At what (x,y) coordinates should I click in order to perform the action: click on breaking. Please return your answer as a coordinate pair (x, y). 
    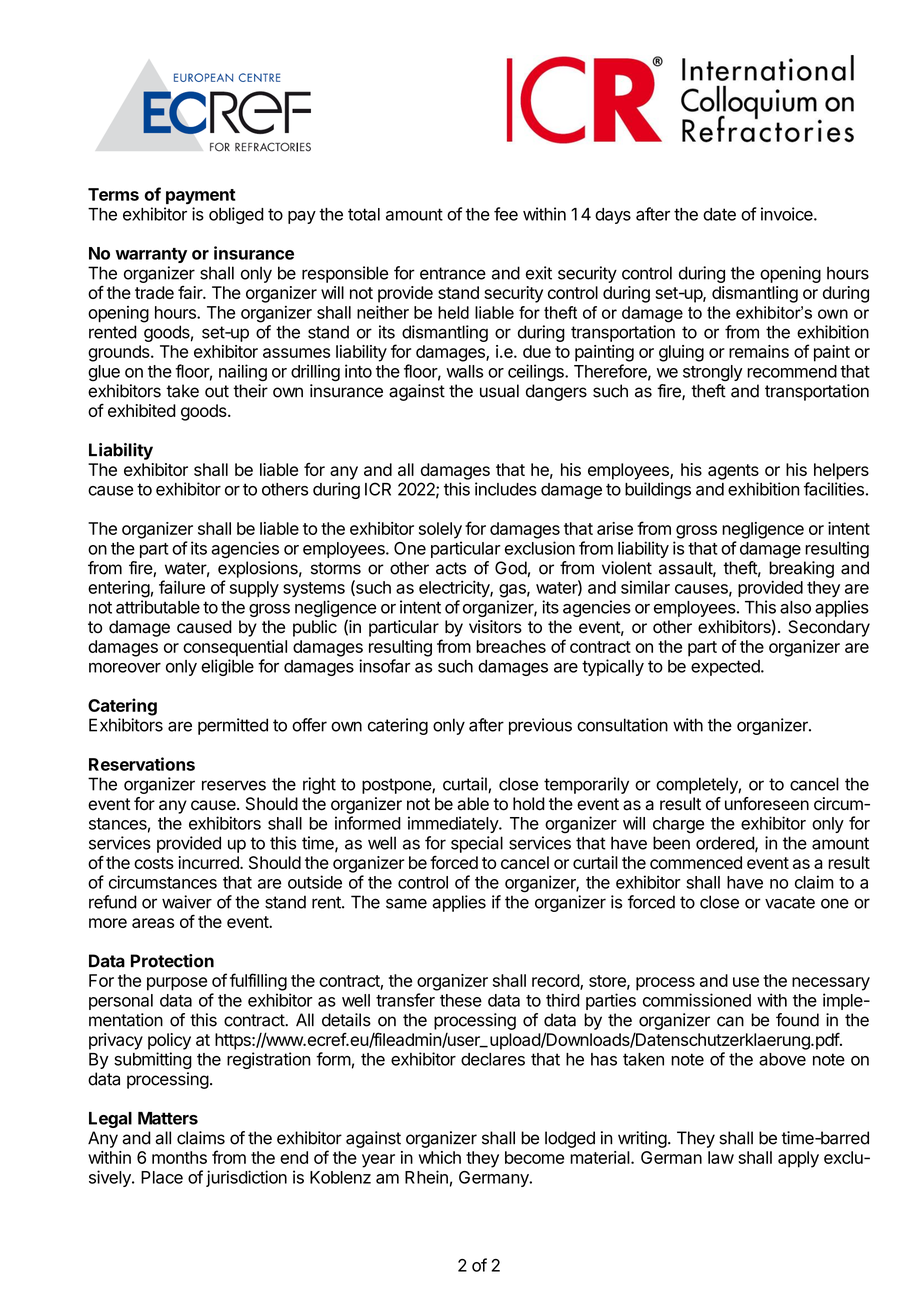
    Looking at the image, I should click on (801, 569).
